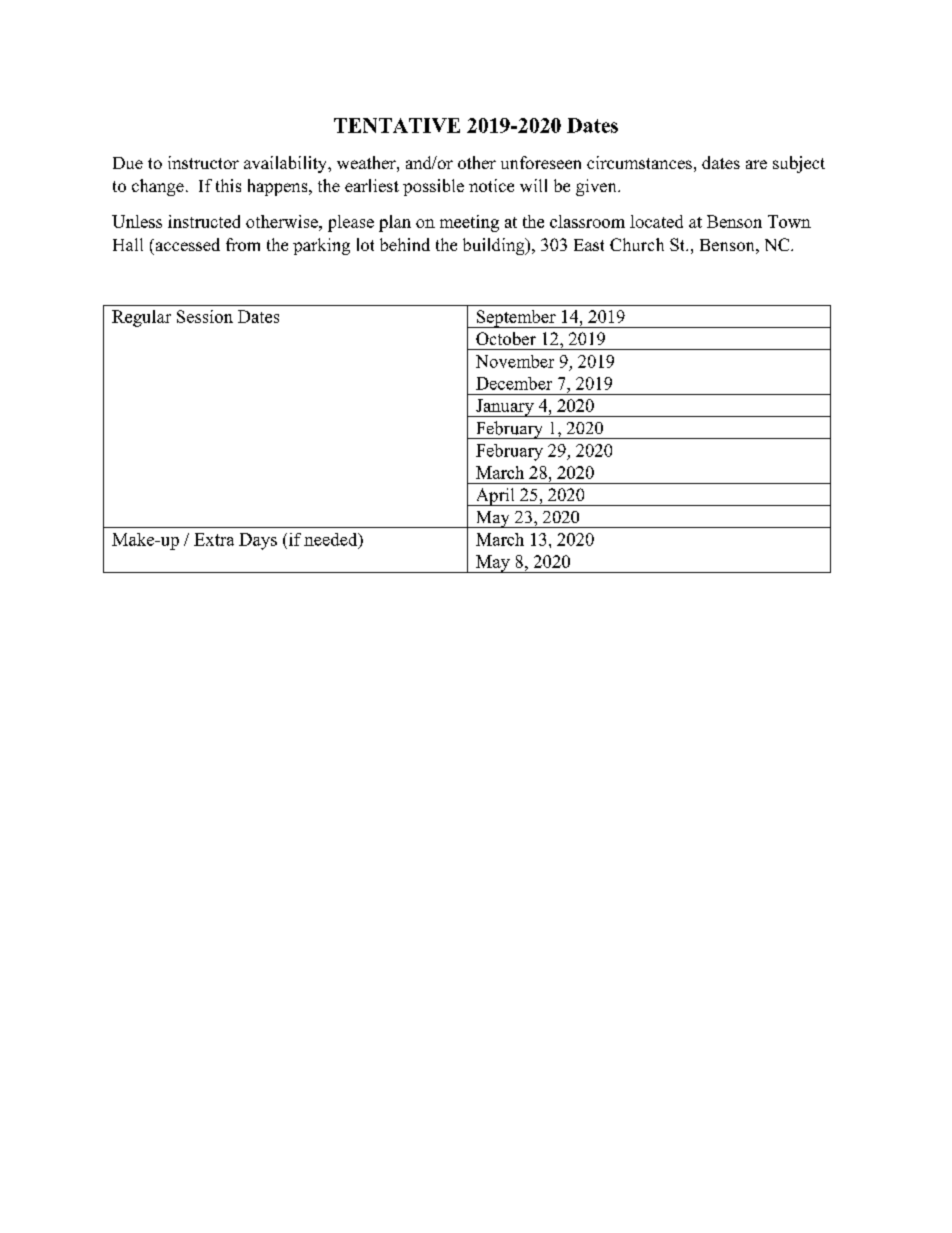  I want to click on TENTATIVE, so click(397, 125).
